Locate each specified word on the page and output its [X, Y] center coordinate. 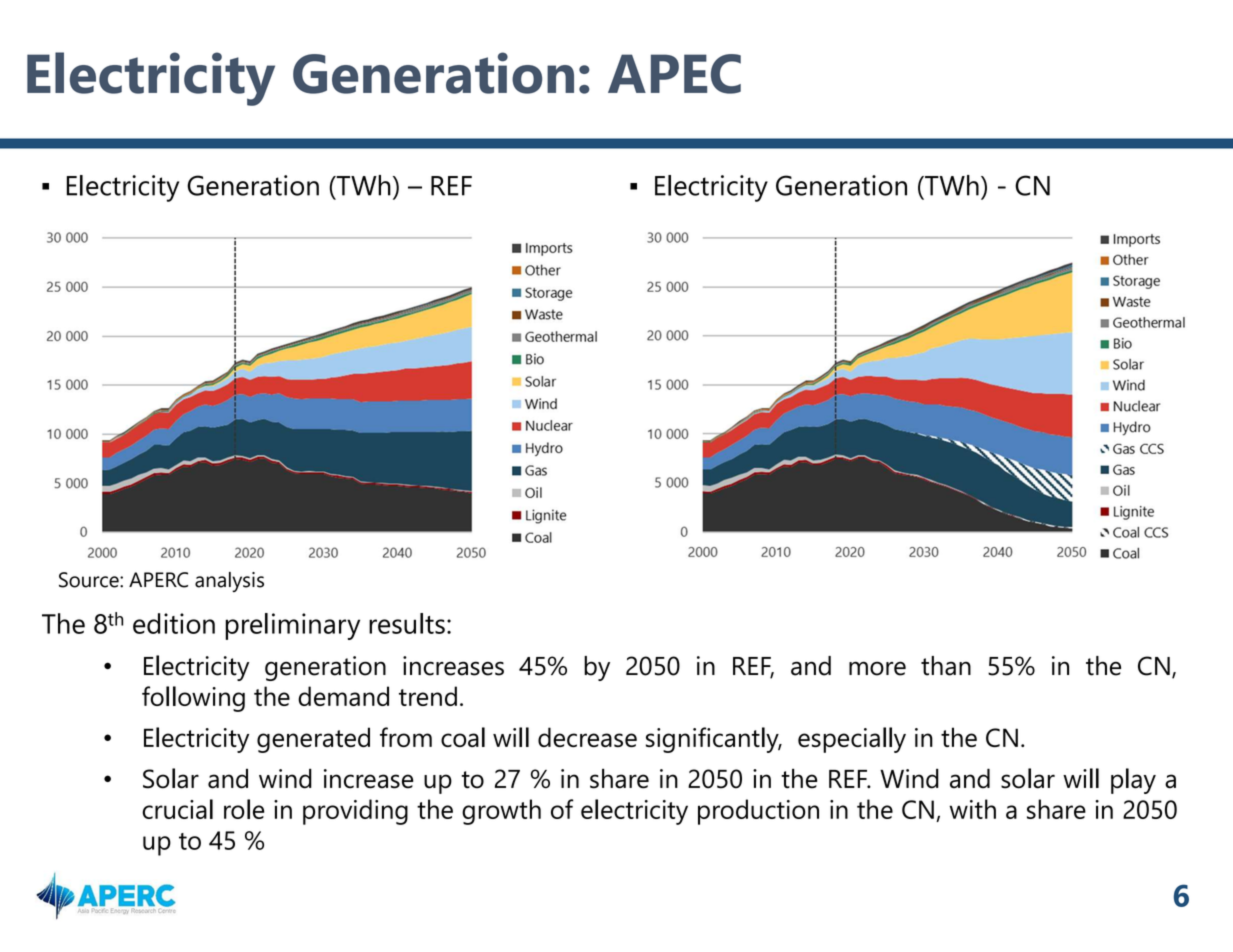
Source [90, 580]
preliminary [292, 626]
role [244, 809]
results [407, 623]
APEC [674, 74]
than [946, 666]
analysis [229, 582]
